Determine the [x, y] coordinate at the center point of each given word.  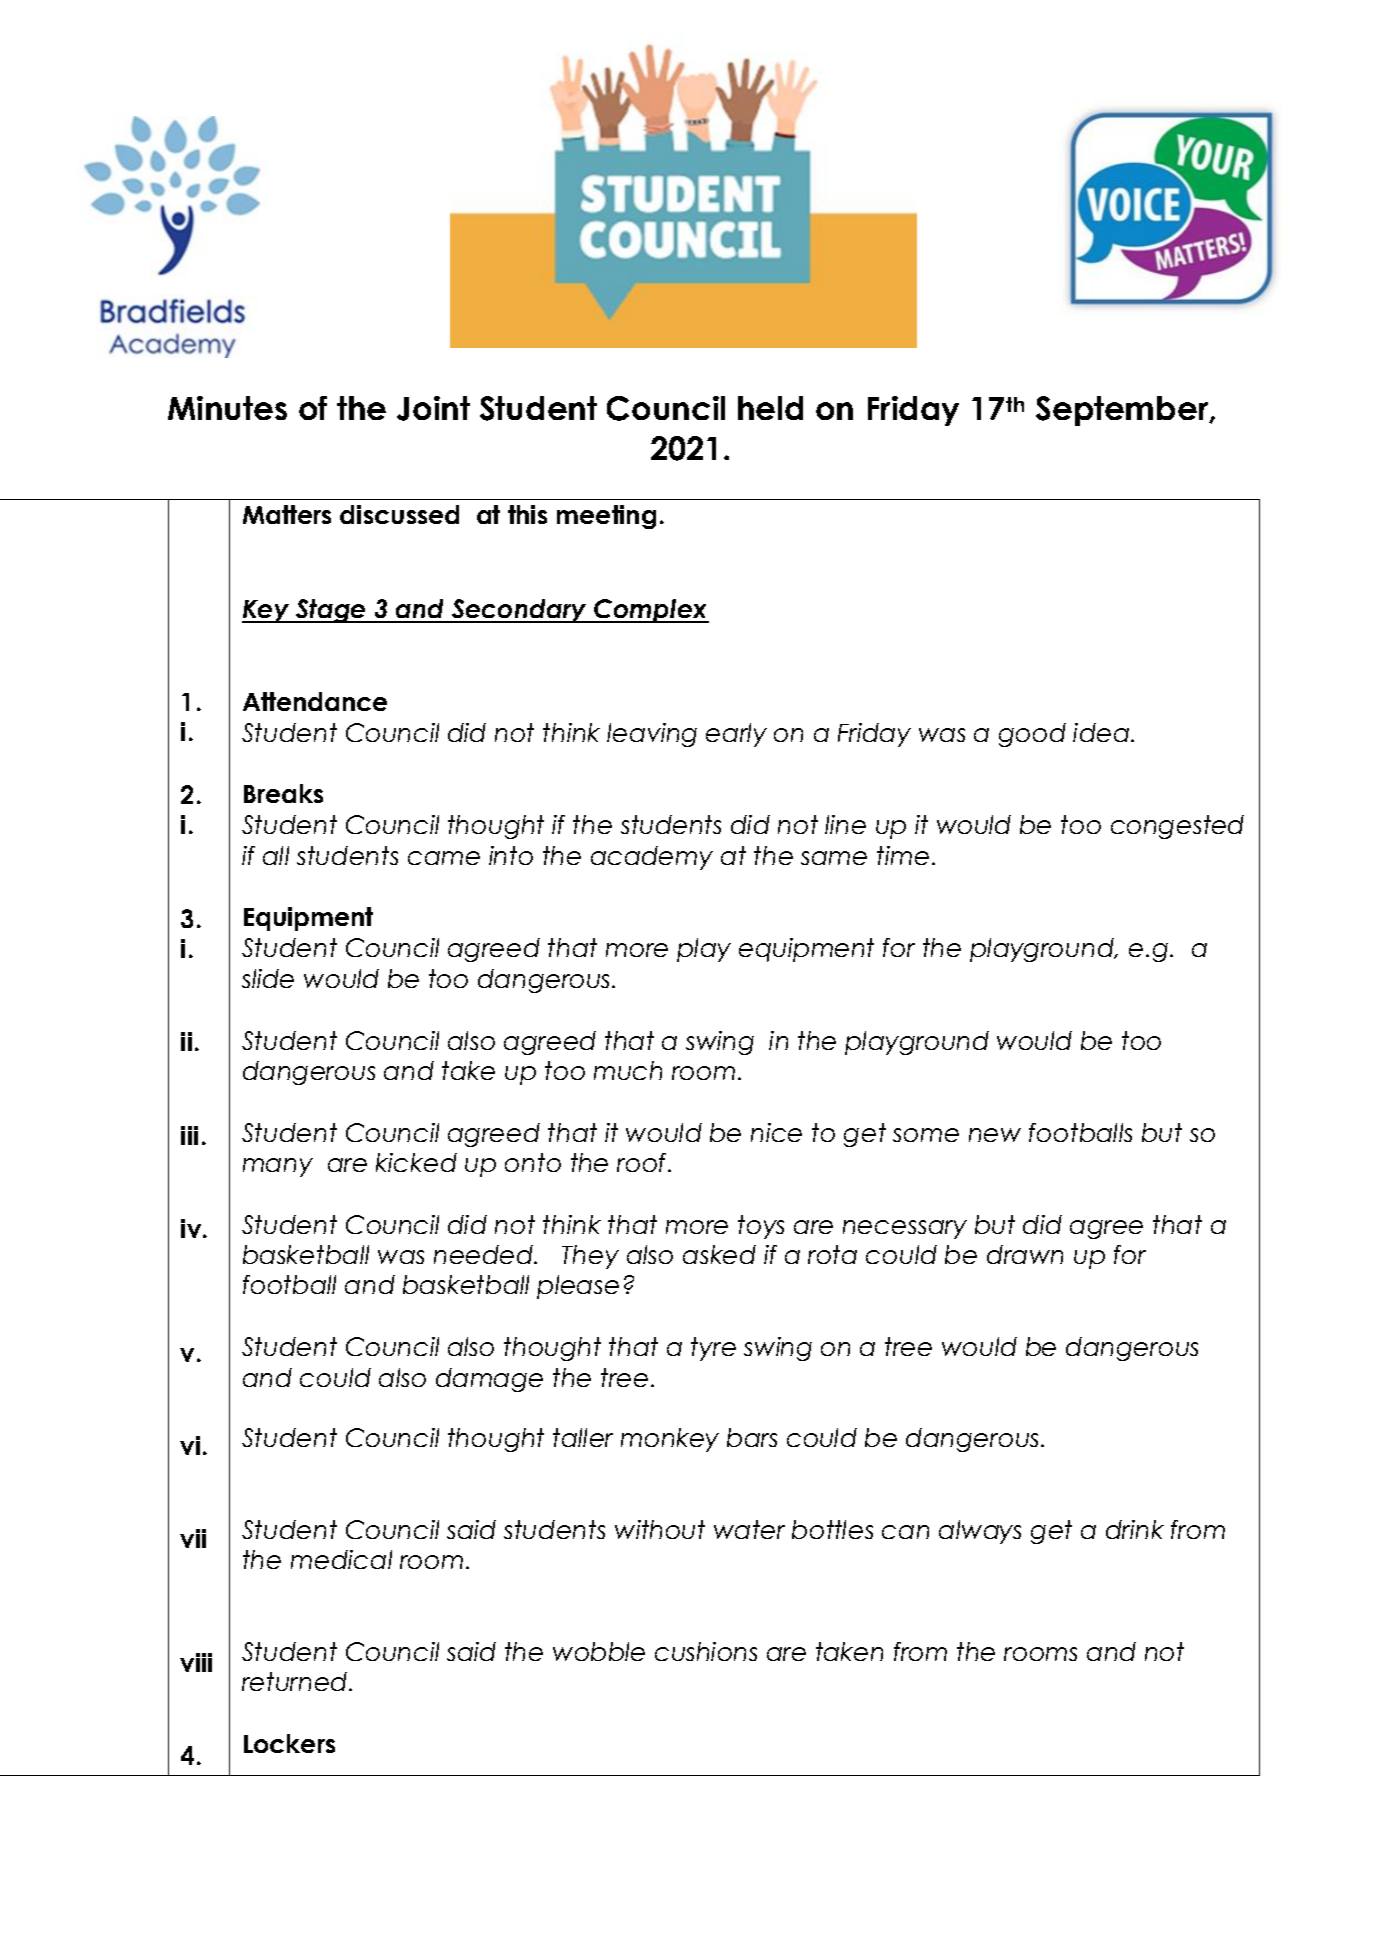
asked [719, 1254]
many [278, 1167]
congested [1177, 827]
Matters [287, 514]
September [1123, 411]
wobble [599, 1651]
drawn [1025, 1254]
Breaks [283, 793]
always [980, 1532]
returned [296, 1681]
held [770, 408]
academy [652, 858]
